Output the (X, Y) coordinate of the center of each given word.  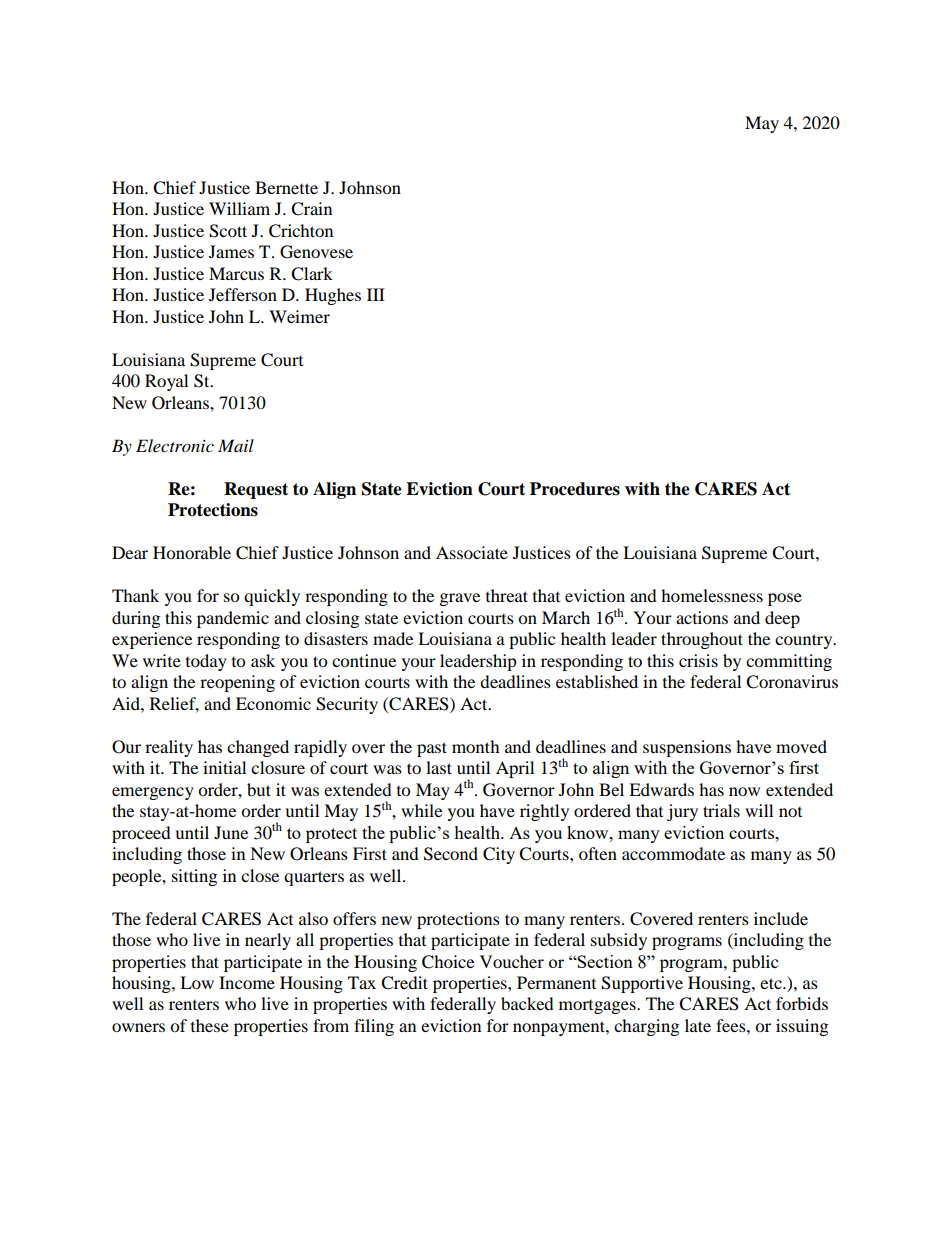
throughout (702, 640)
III (376, 294)
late (698, 1025)
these (210, 1025)
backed (527, 1003)
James (231, 251)
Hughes (333, 296)
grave (460, 599)
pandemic (233, 619)
